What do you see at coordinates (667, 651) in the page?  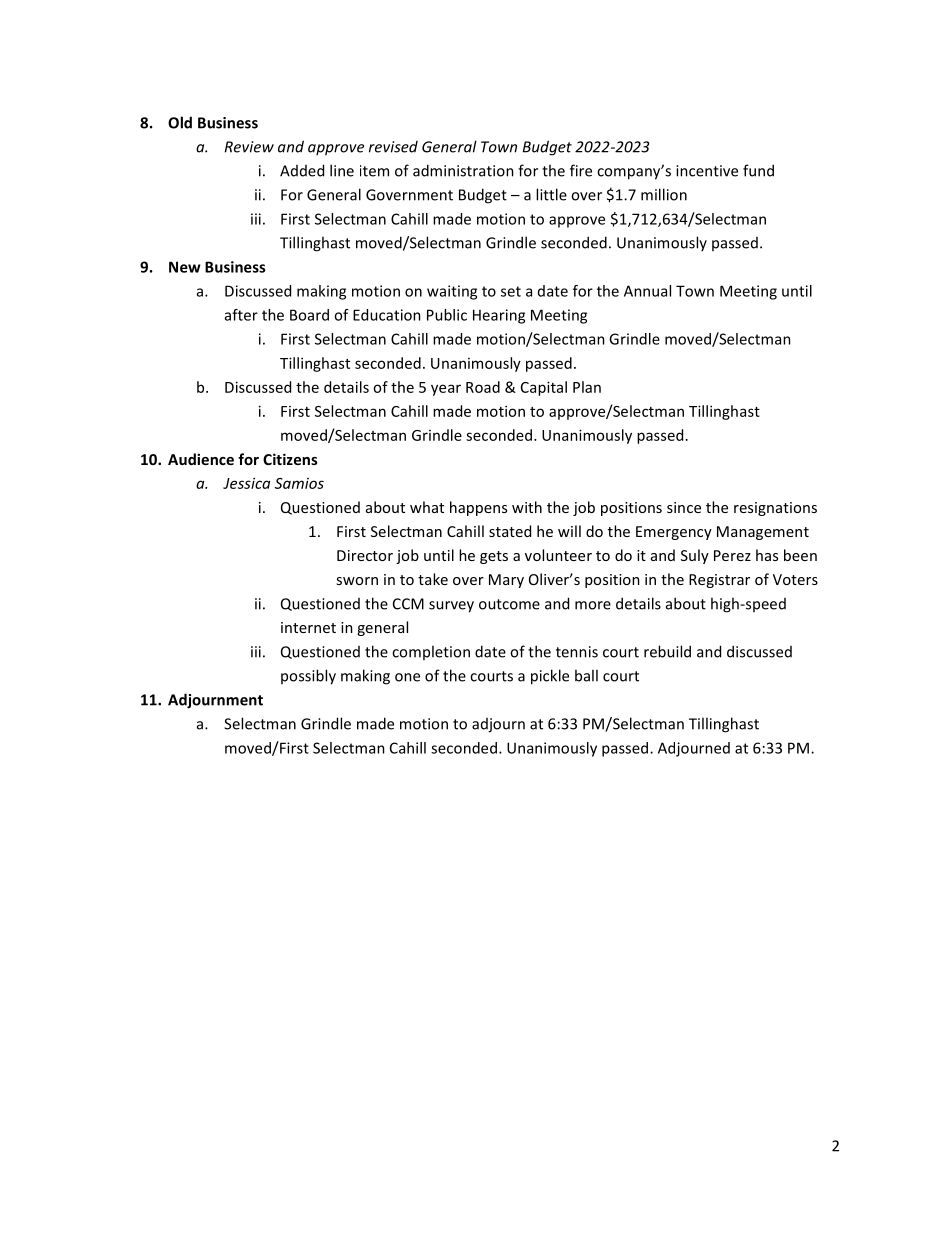 I see `rebuild` at bounding box center [667, 651].
